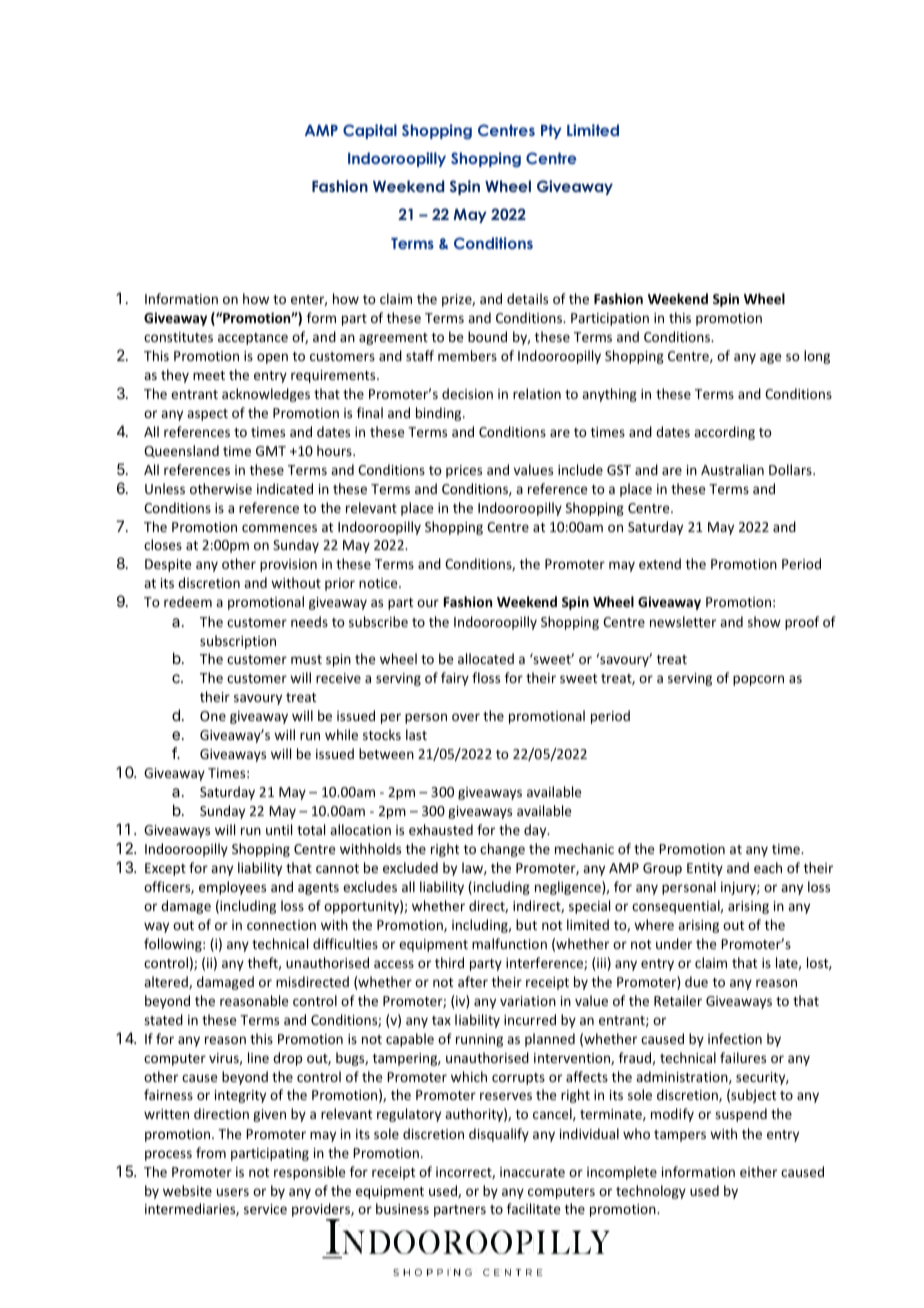 The height and width of the screenshot is (1308, 924). What do you see at coordinates (817, 357) in the screenshot?
I see `long` at bounding box center [817, 357].
